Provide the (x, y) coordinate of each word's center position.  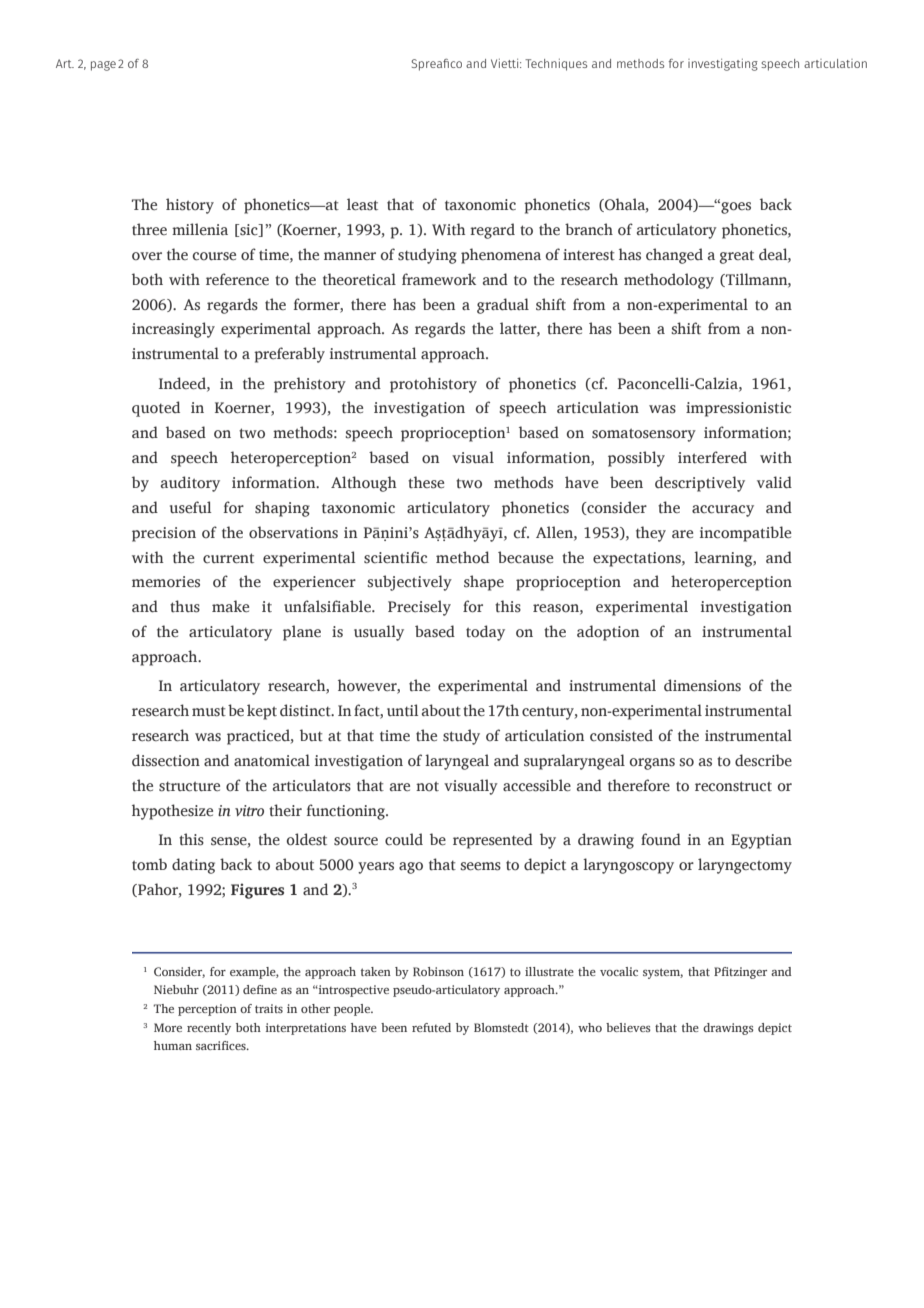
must (209, 711)
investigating (723, 65)
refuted (431, 1027)
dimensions (702, 685)
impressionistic (738, 409)
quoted (156, 409)
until (402, 710)
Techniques (556, 65)
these (426, 482)
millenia (200, 229)
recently (209, 1029)
